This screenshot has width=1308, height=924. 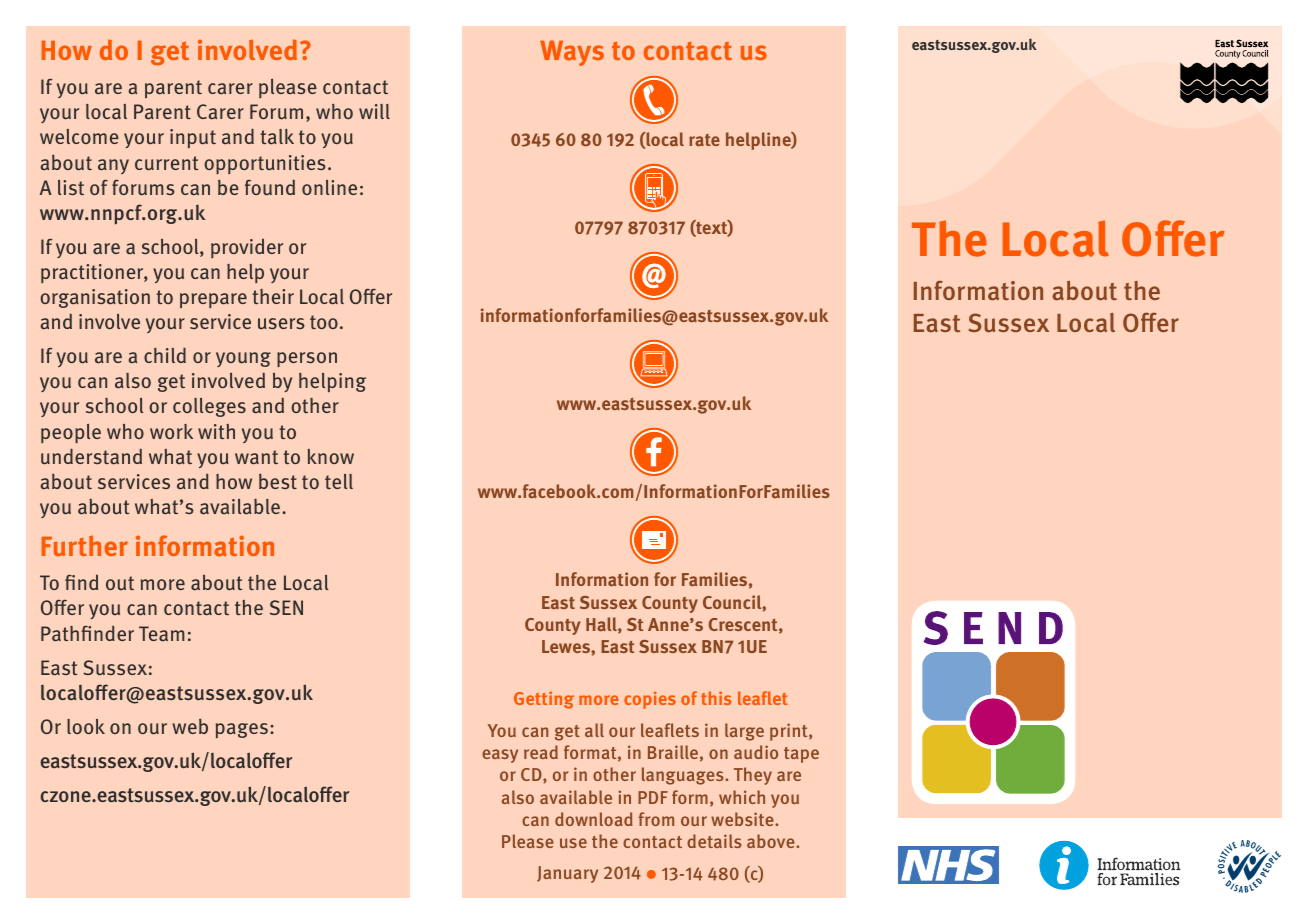 What do you see at coordinates (650, 700) in the screenshot?
I see `copies` at bounding box center [650, 700].
